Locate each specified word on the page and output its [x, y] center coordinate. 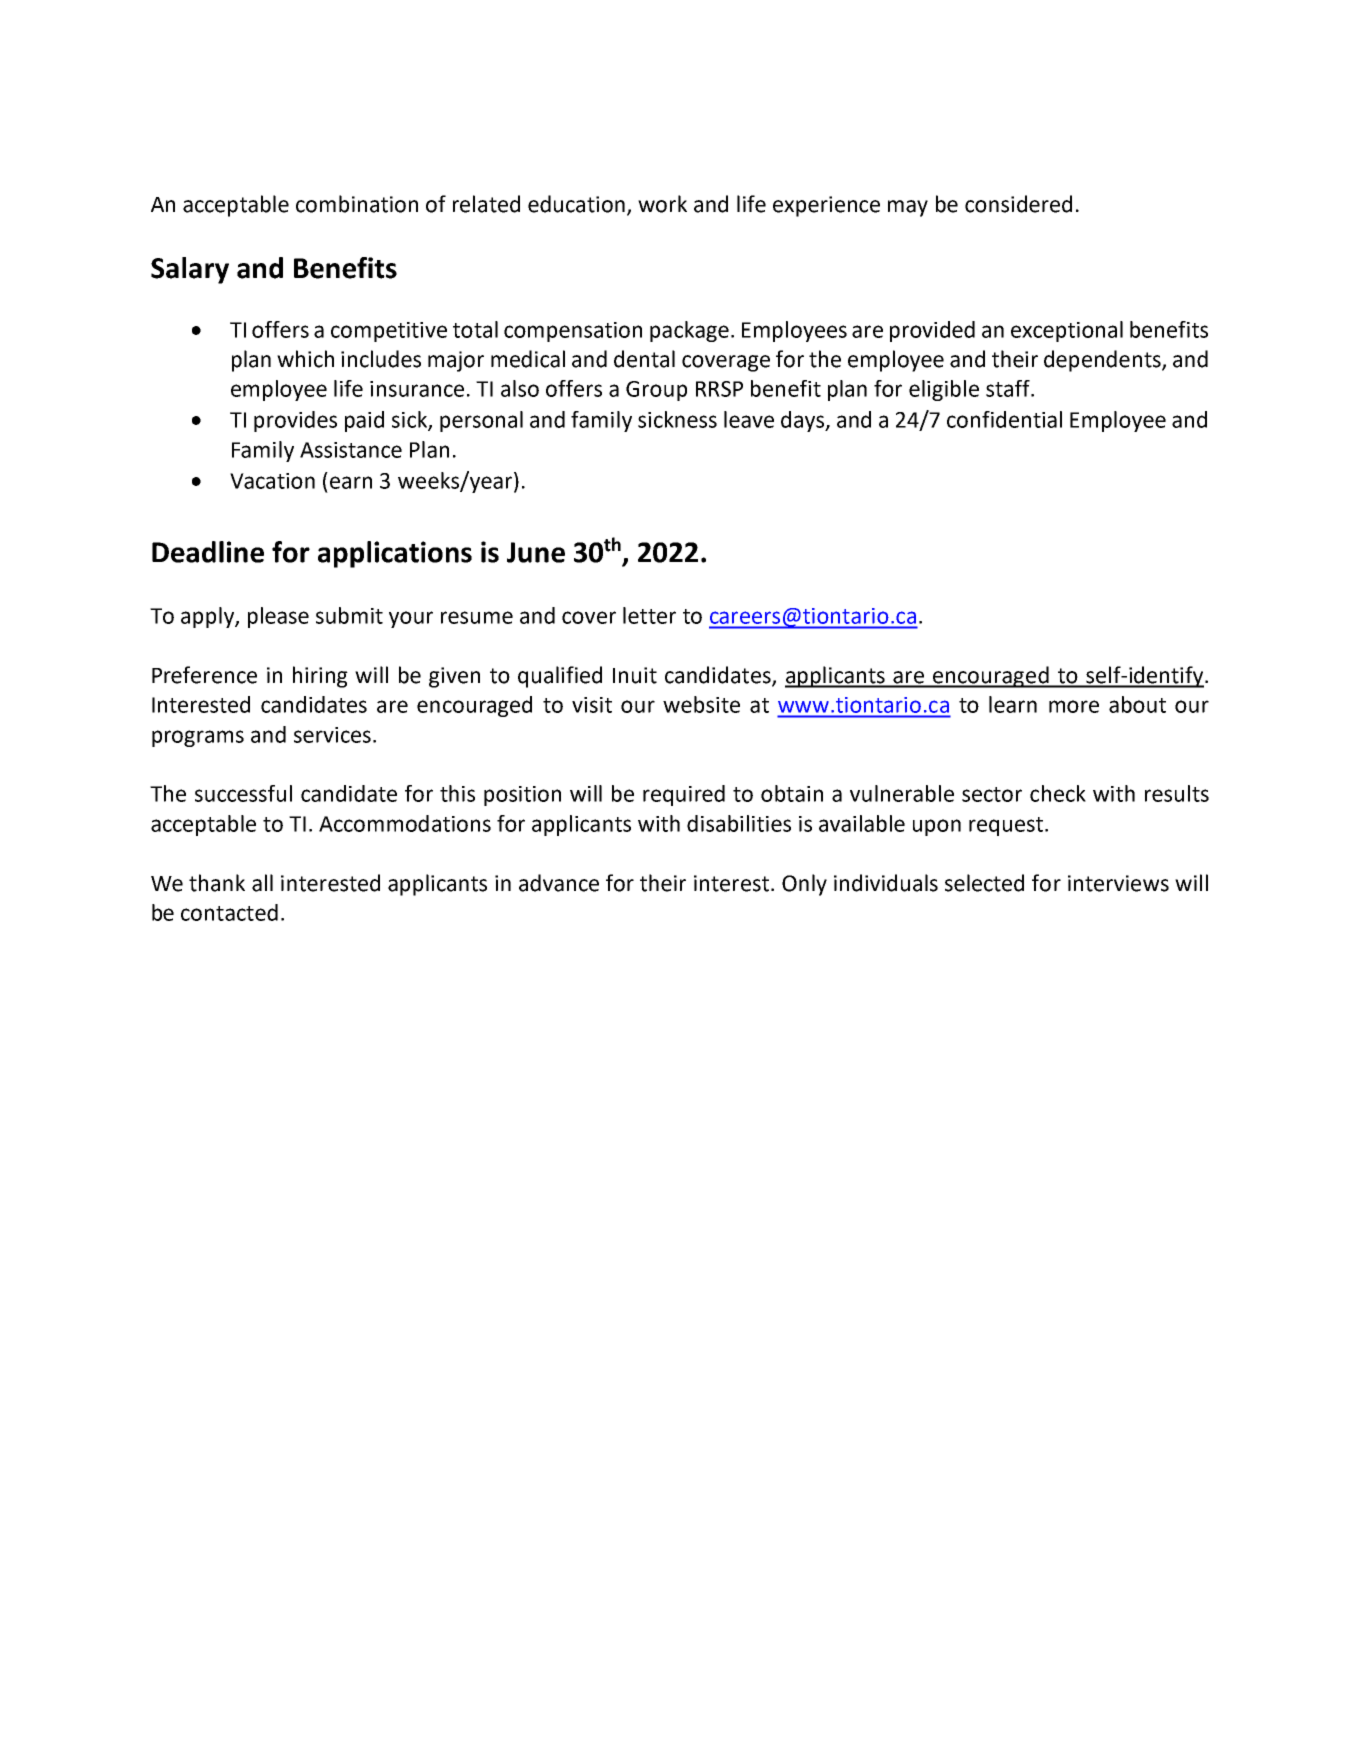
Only [804, 885]
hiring [320, 677]
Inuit [635, 675]
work [662, 204]
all [262, 883]
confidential [1004, 419]
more [1074, 706]
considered [1018, 204]
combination [357, 204]
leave [749, 419]
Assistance [351, 450]
